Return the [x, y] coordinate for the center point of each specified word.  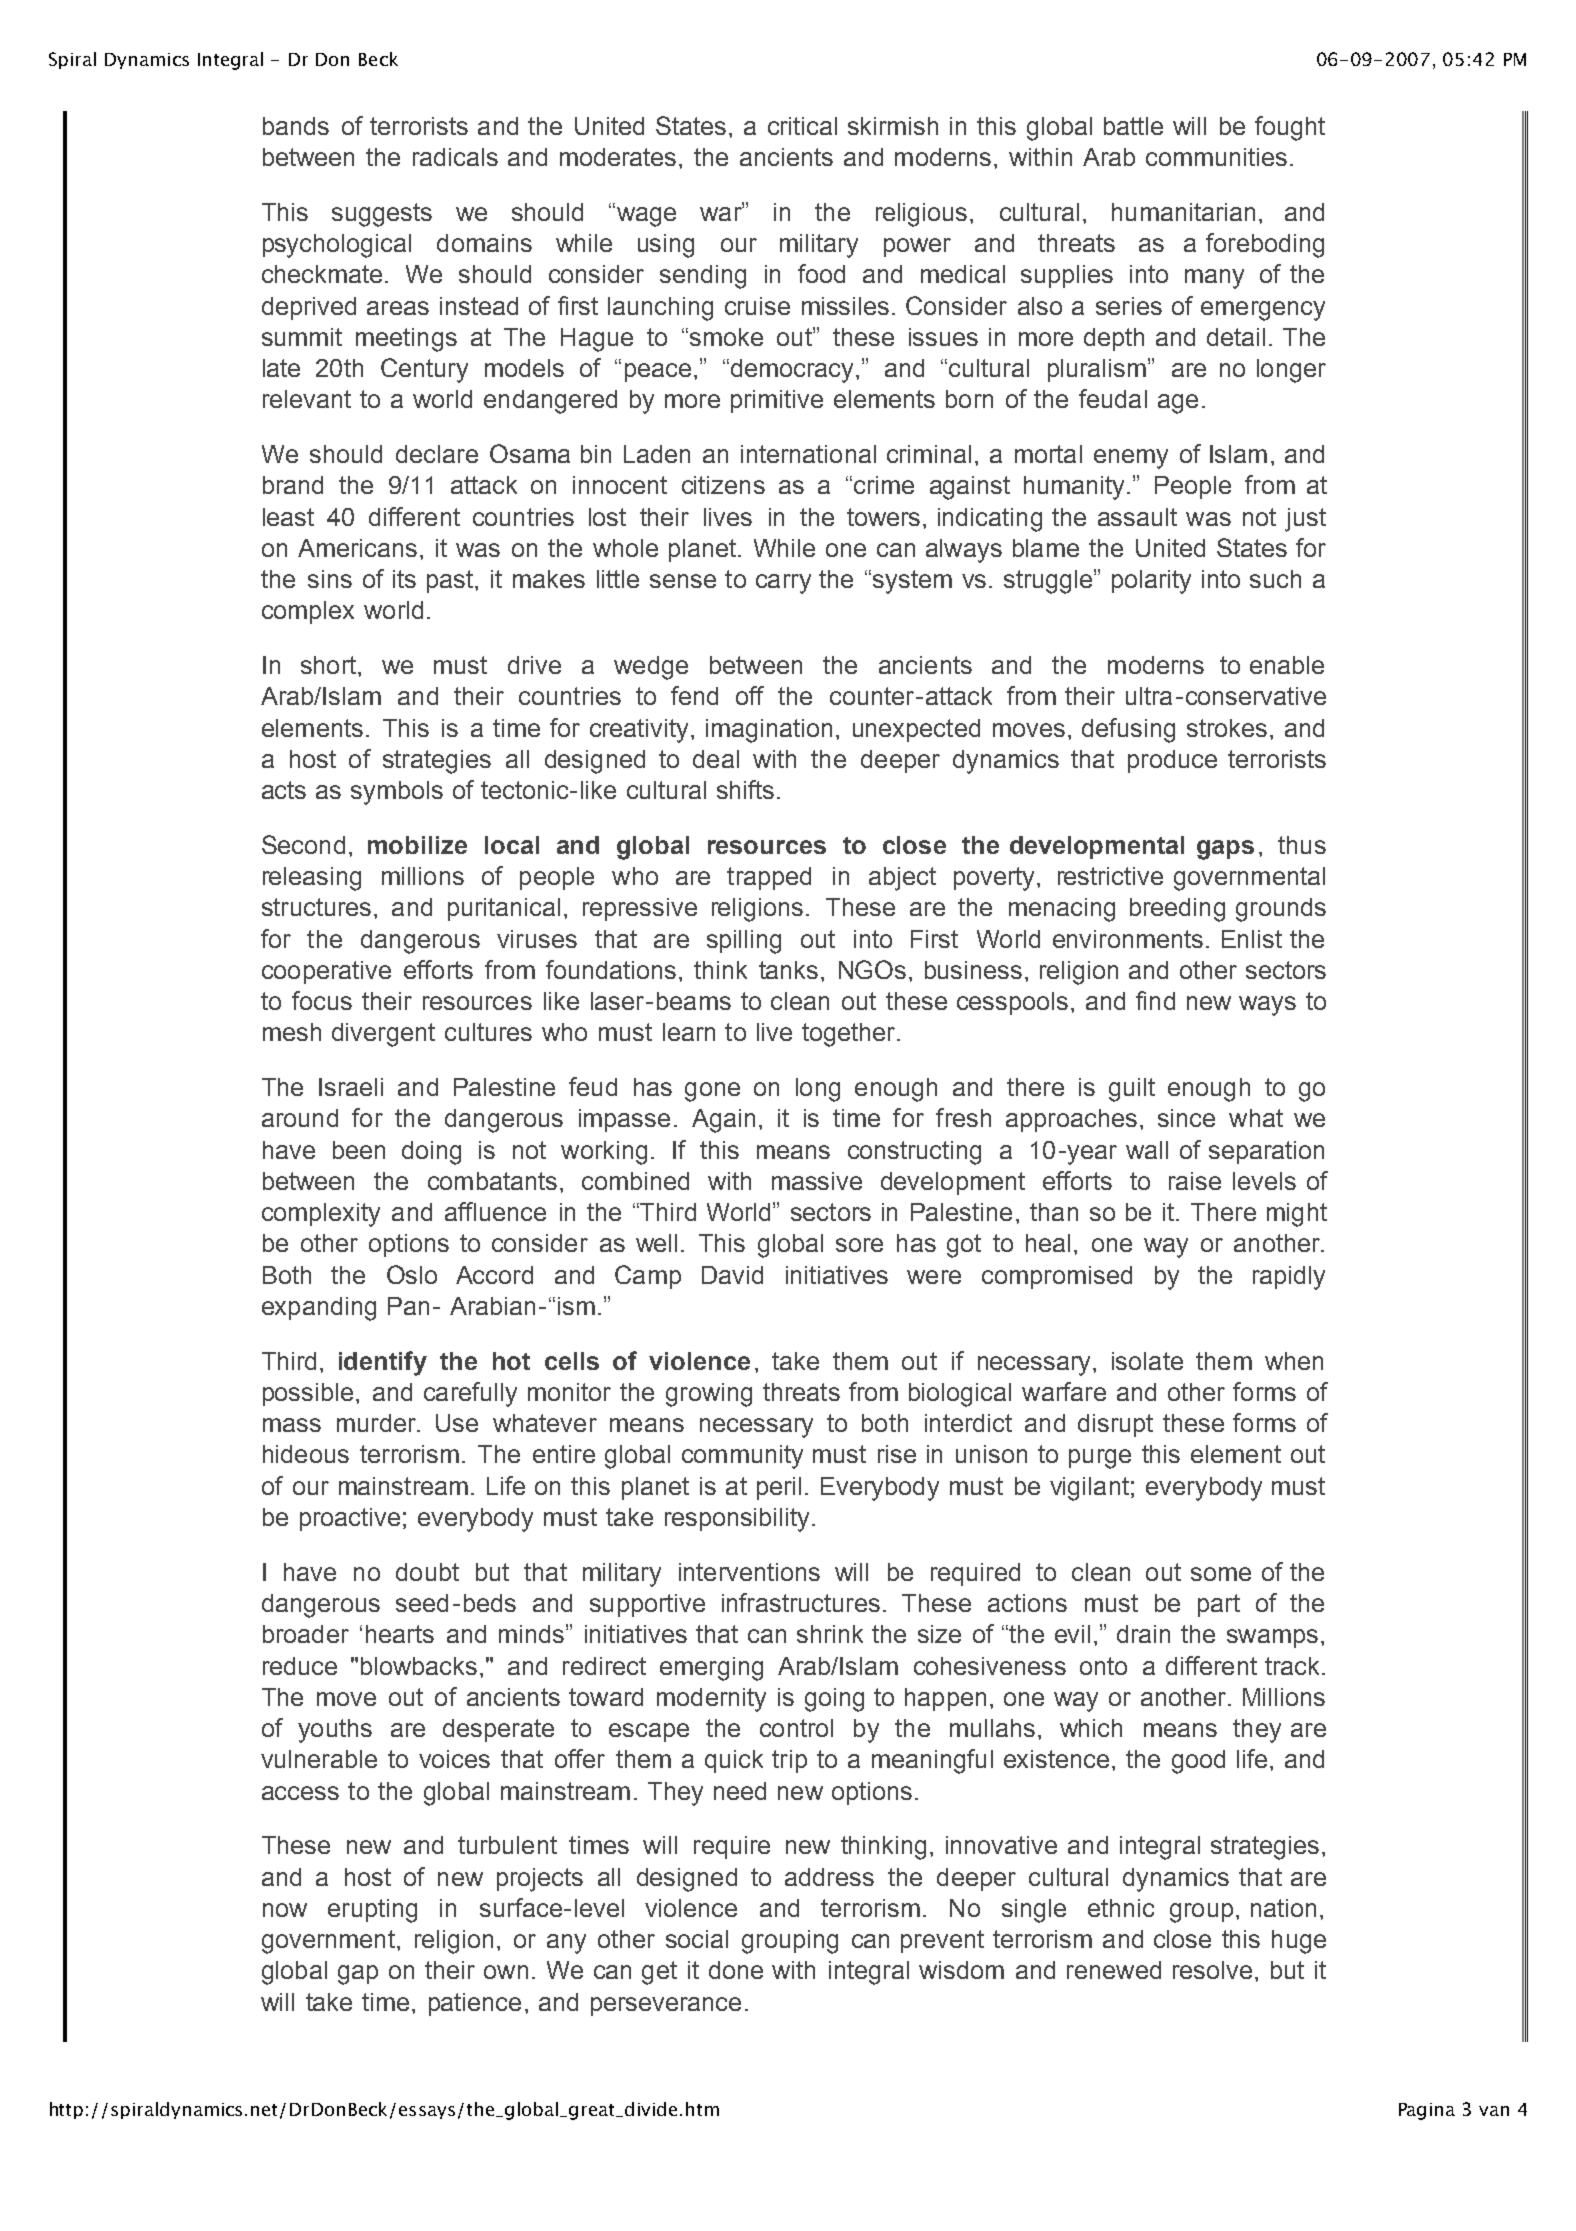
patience [475, 2004]
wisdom [961, 1970]
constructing [914, 1153]
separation [1266, 1152]
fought [1290, 128]
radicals [455, 157]
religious [921, 215]
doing [431, 1153]
